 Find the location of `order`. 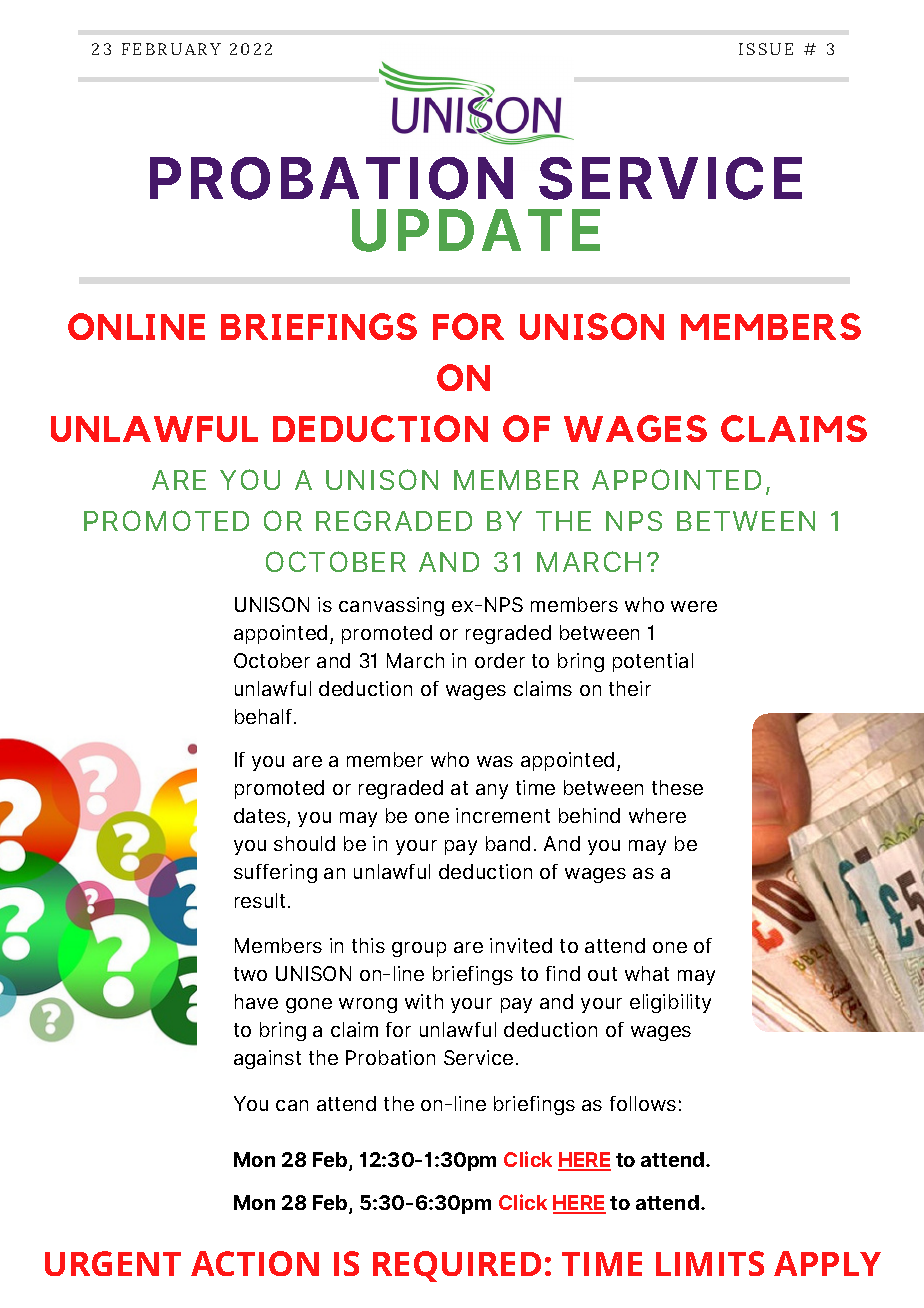

order is located at coordinates (500, 660).
